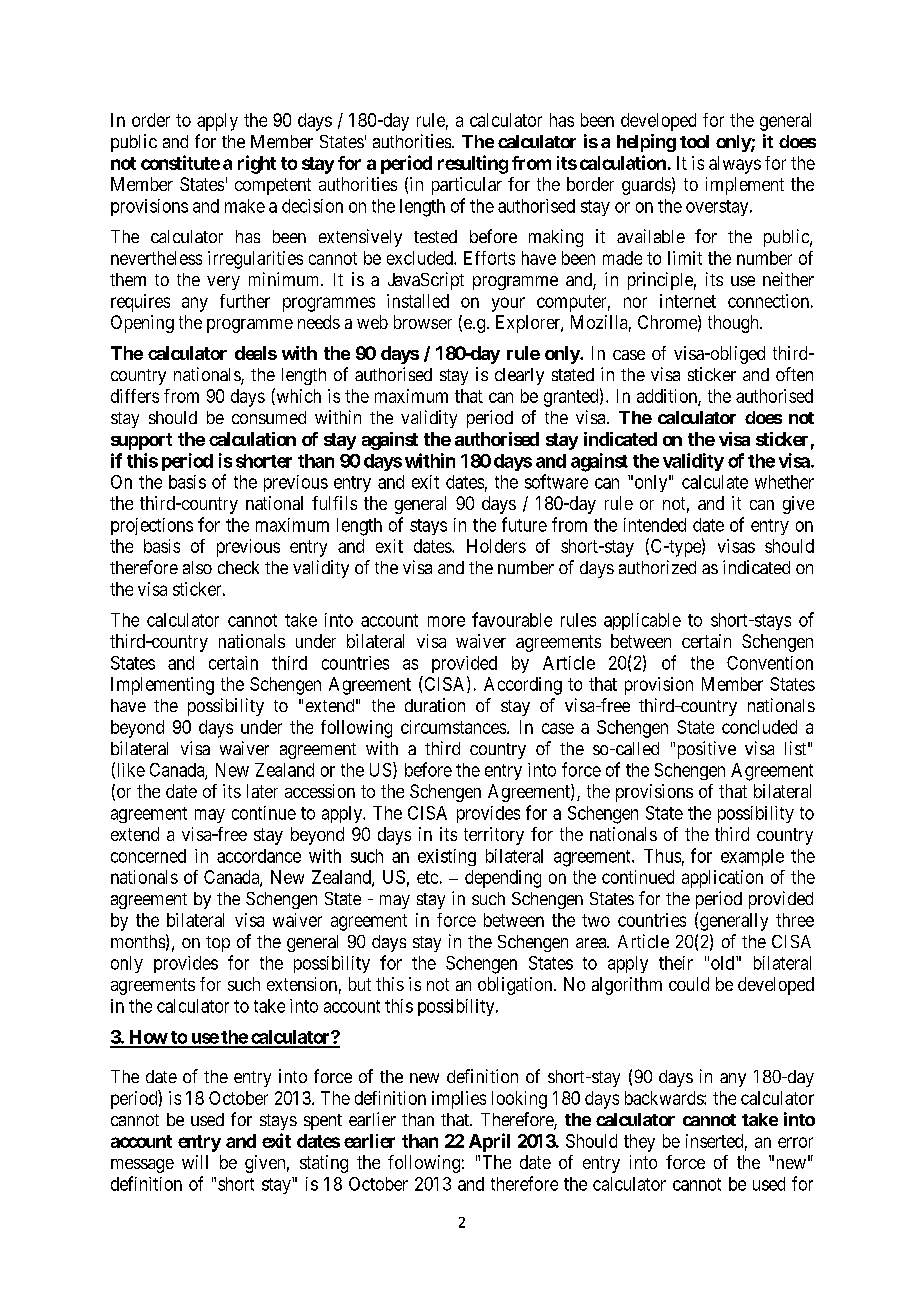 The width and height of the screenshot is (924, 1308). Describe the element at coordinates (735, 165) in the screenshot. I see `always` at that location.
